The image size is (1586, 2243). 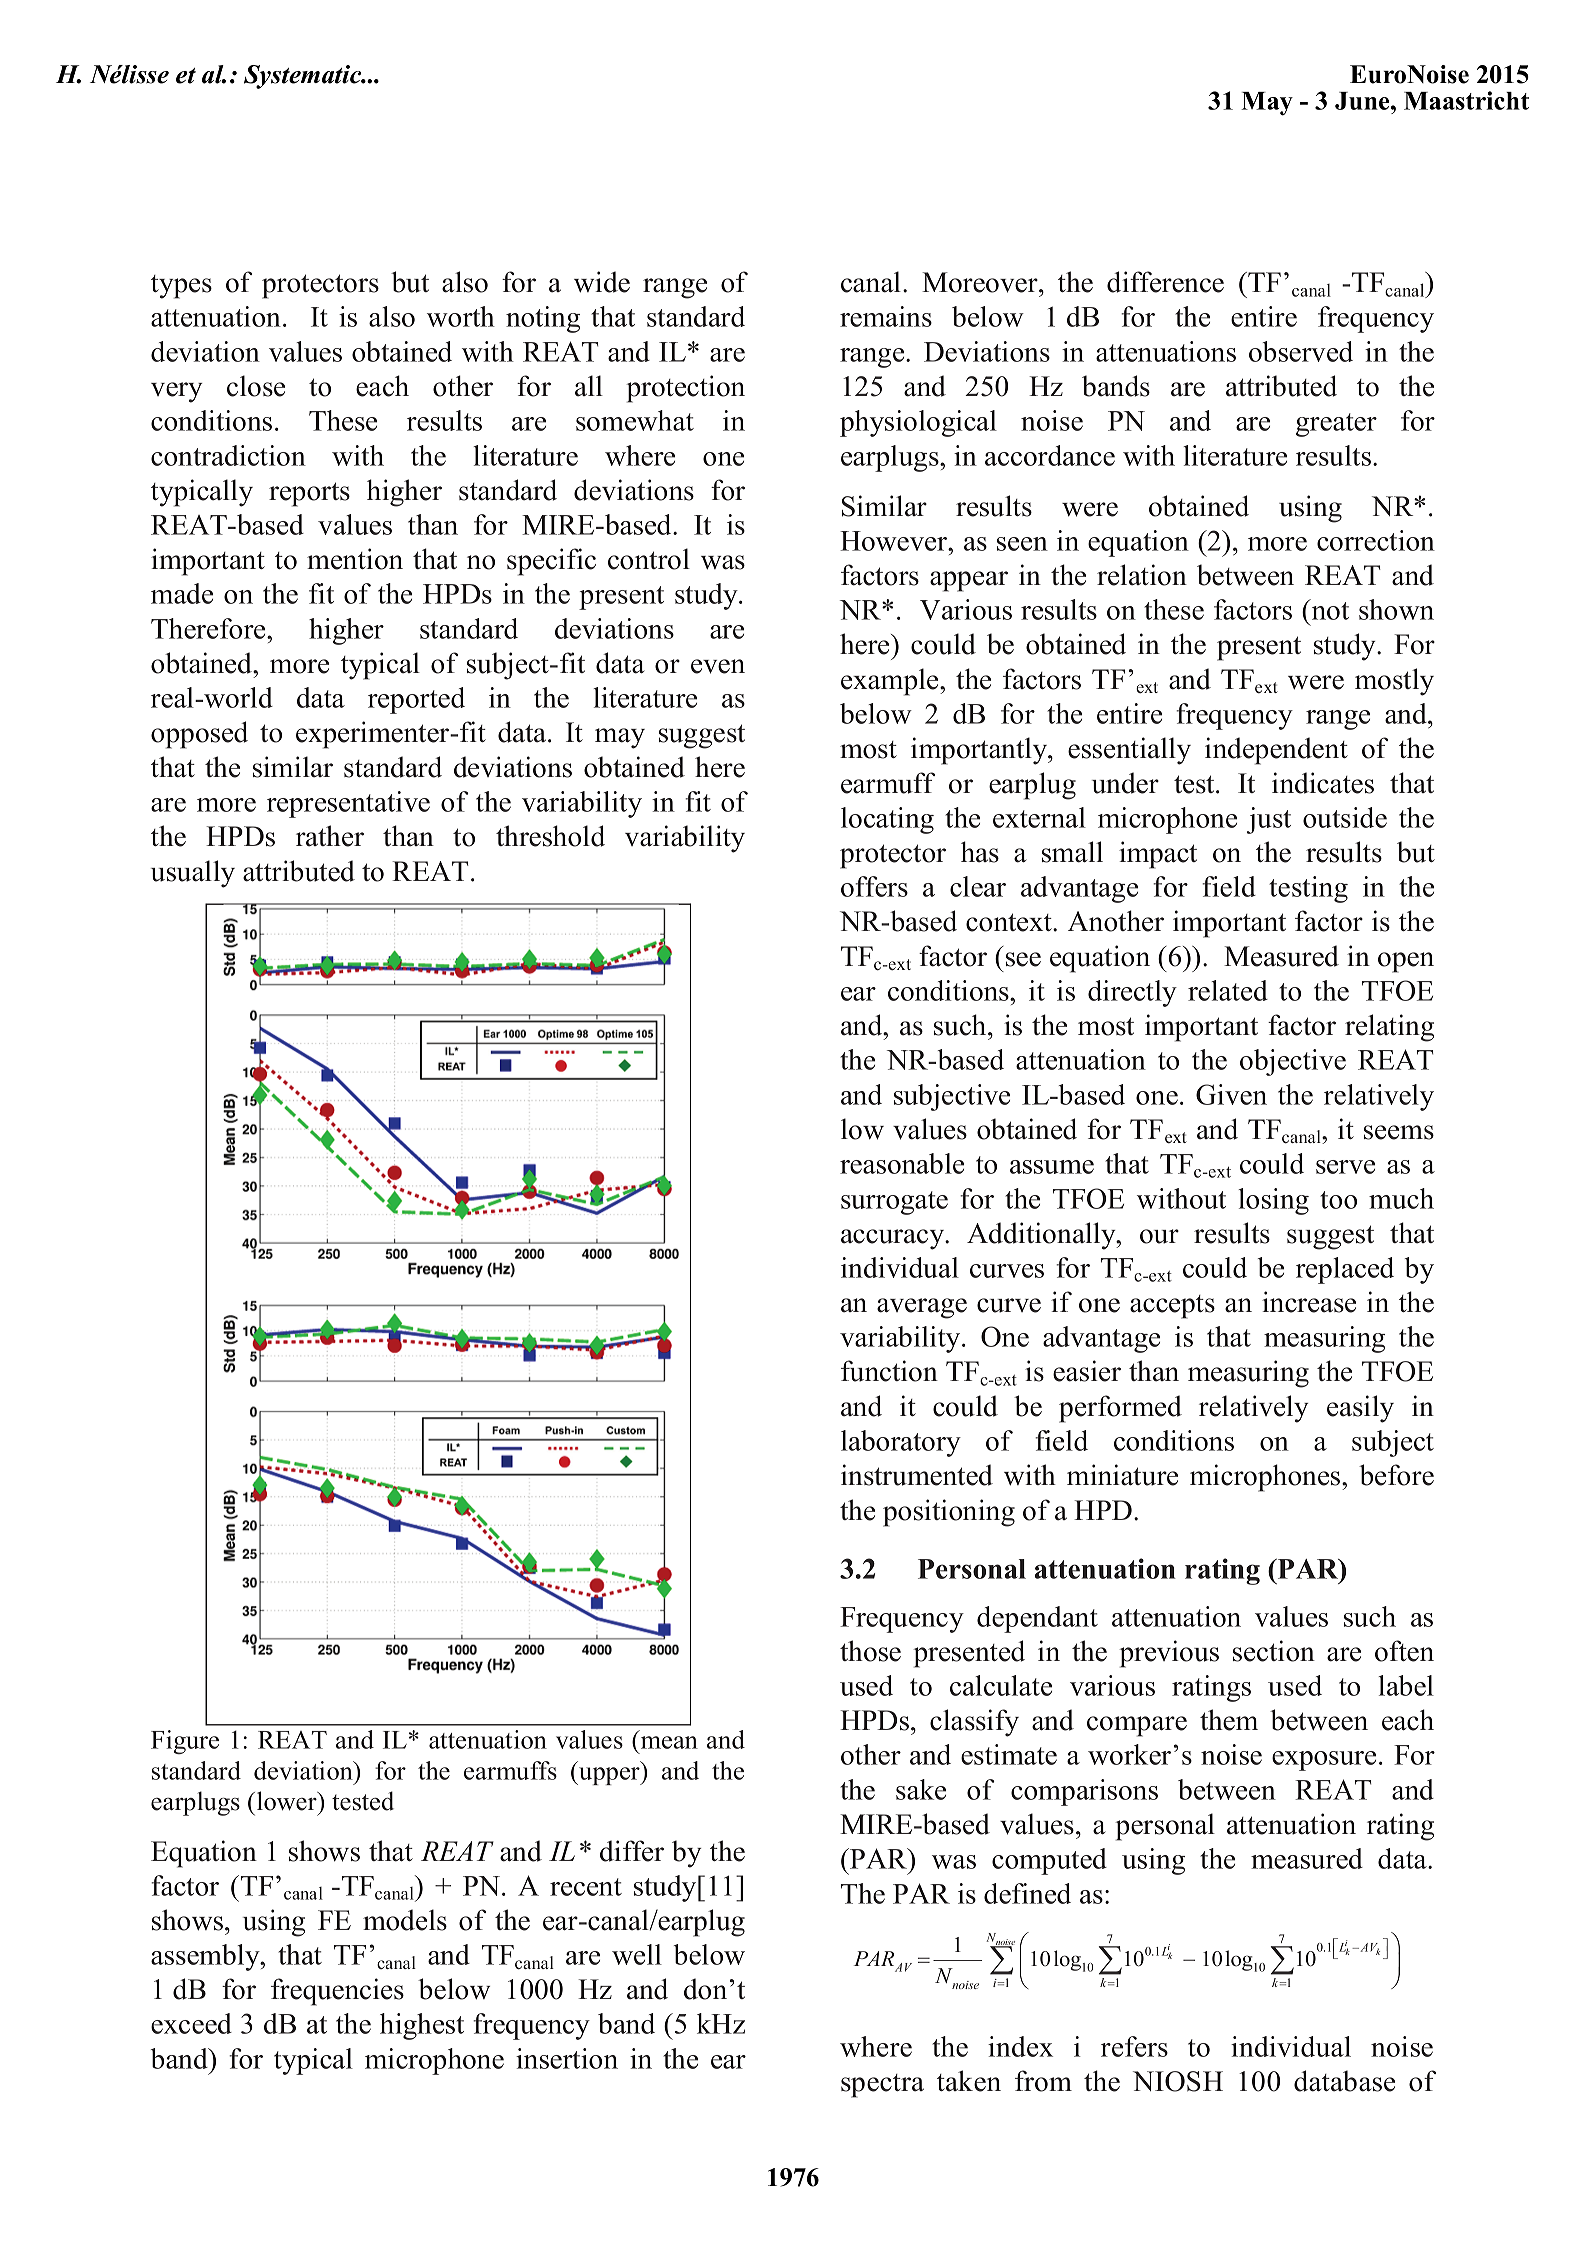 What do you see at coordinates (1273, 1201) in the page?
I see `losing` at bounding box center [1273, 1201].
